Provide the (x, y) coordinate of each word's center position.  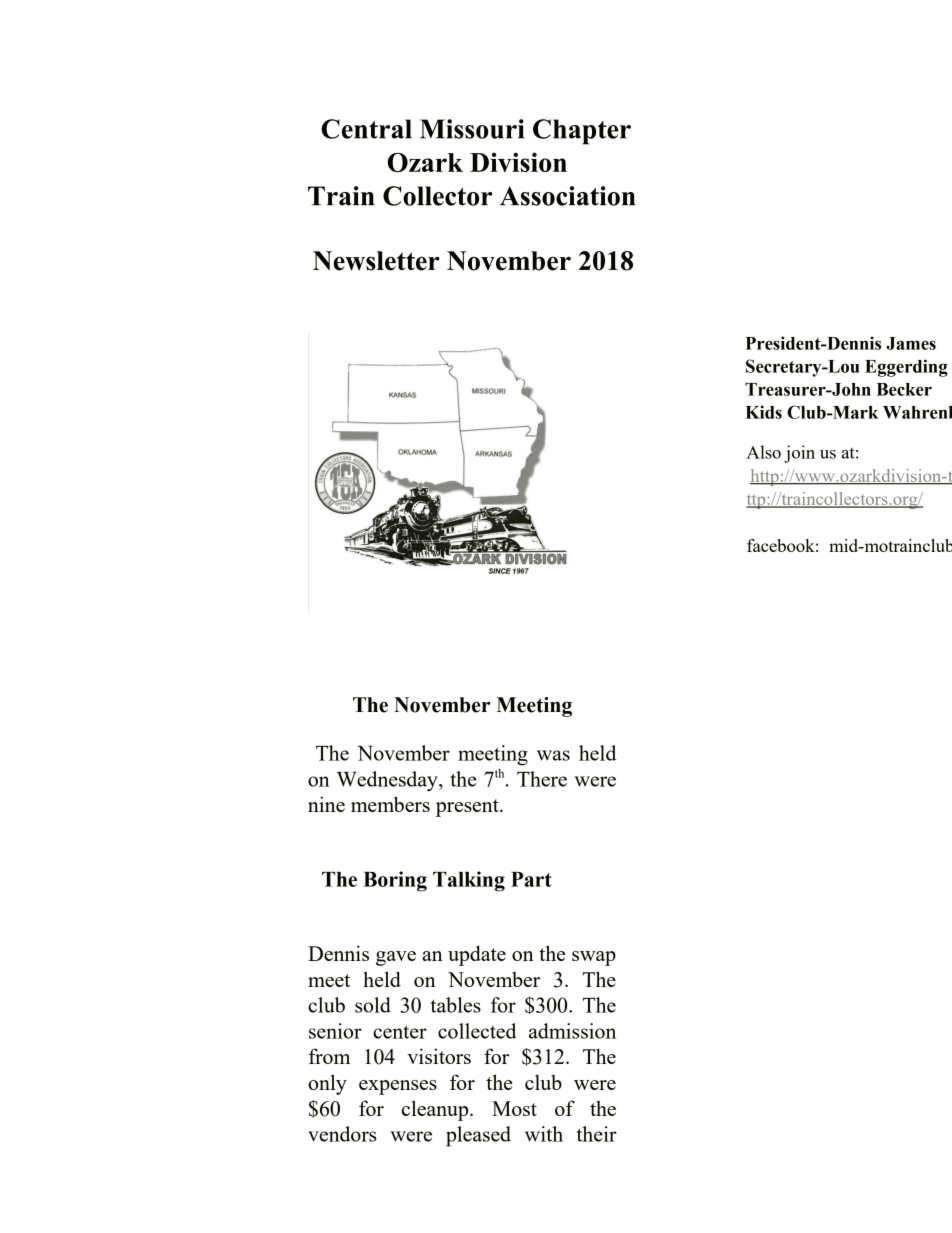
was (553, 755)
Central (366, 129)
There (542, 779)
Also (763, 452)
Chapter (582, 132)
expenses (398, 1087)
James (911, 343)
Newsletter (376, 261)
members (390, 804)
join (799, 454)
